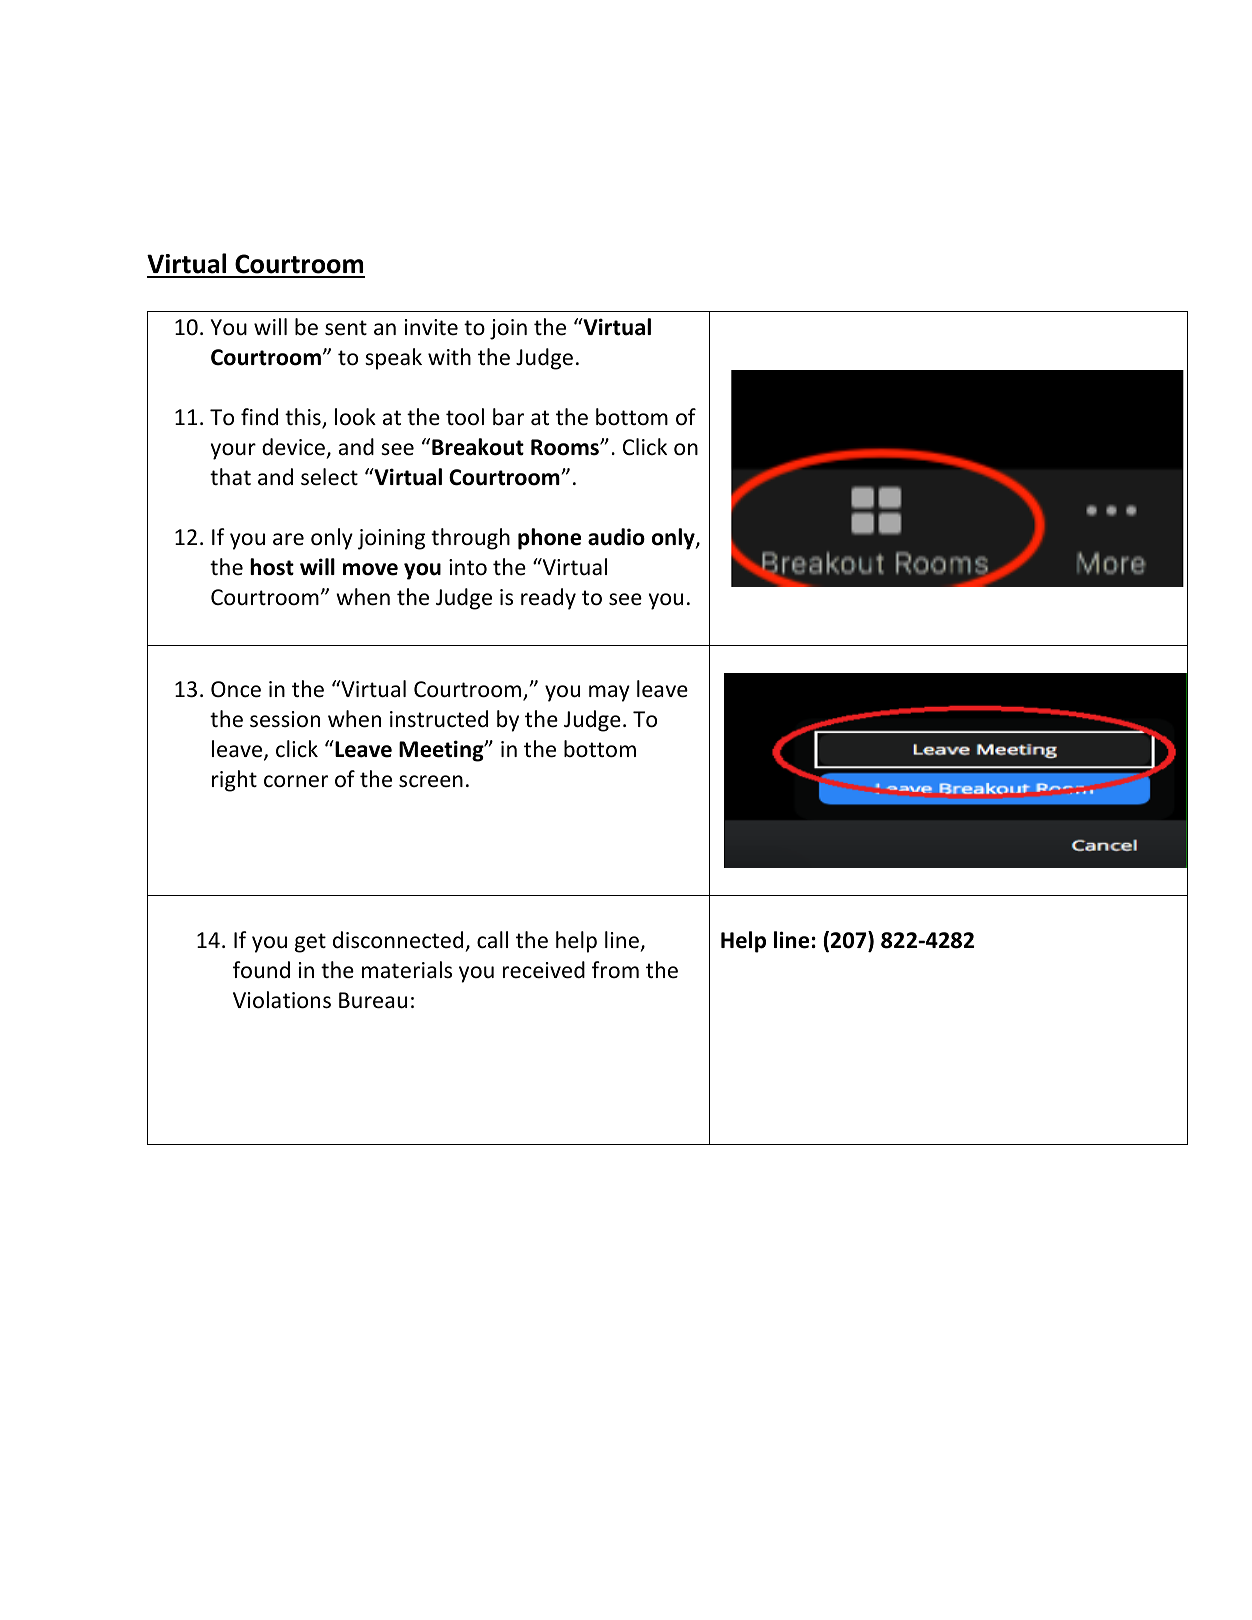  What do you see at coordinates (236, 689) in the screenshot?
I see `Once` at bounding box center [236, 689].
